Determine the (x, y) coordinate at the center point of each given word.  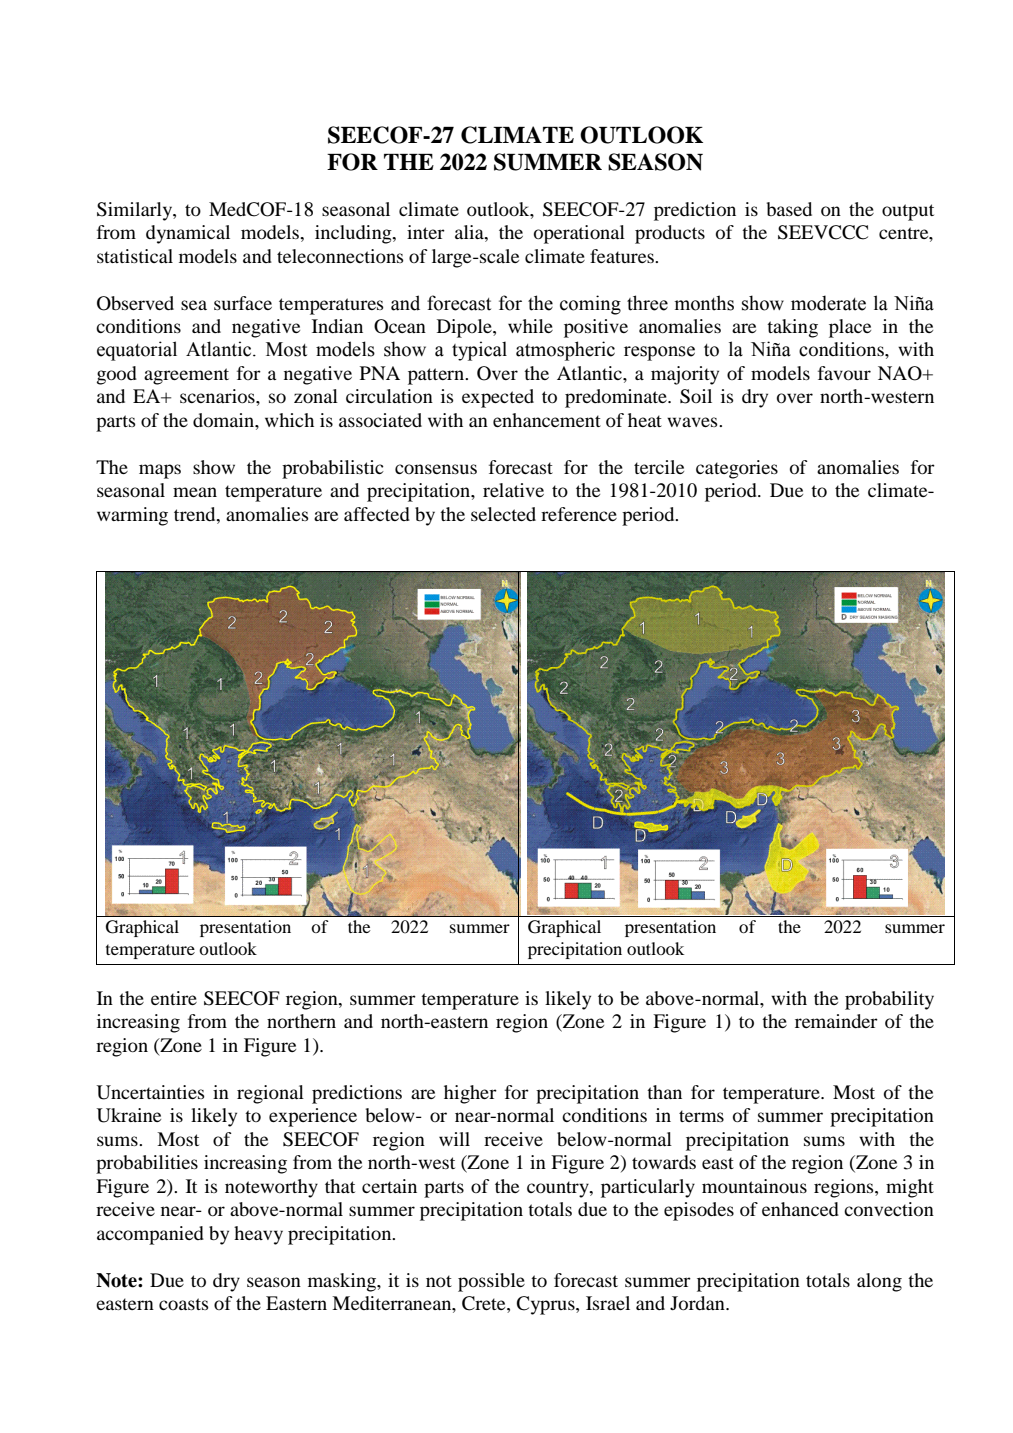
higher (470, 1094)
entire (174, 998)
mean (195, 492)
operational (579, 234)
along (879, 1282)
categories (737, 469)
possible (491, 1282)
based (789, 209)
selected (503, 514)
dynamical (188, 234)
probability (889, 1000)
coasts (184, 1304)
